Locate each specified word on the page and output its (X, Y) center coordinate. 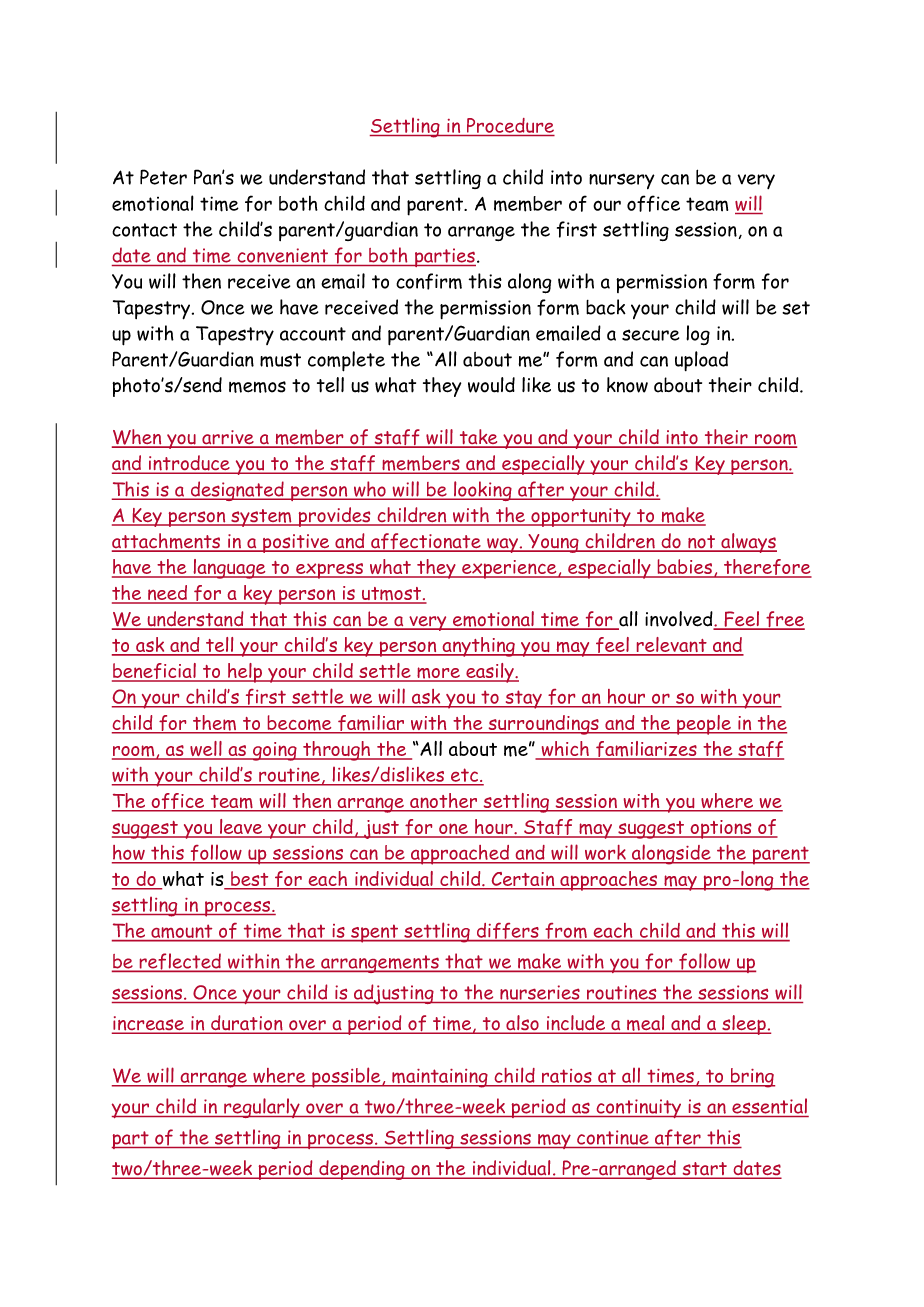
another (444, 802)
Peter (163, 177)
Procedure (510, 125)
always (748, 543)
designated (237, 491)
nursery (622, 181)
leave (241, 828)
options (721, 829)
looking (483, 491)
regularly (262, 1108)
